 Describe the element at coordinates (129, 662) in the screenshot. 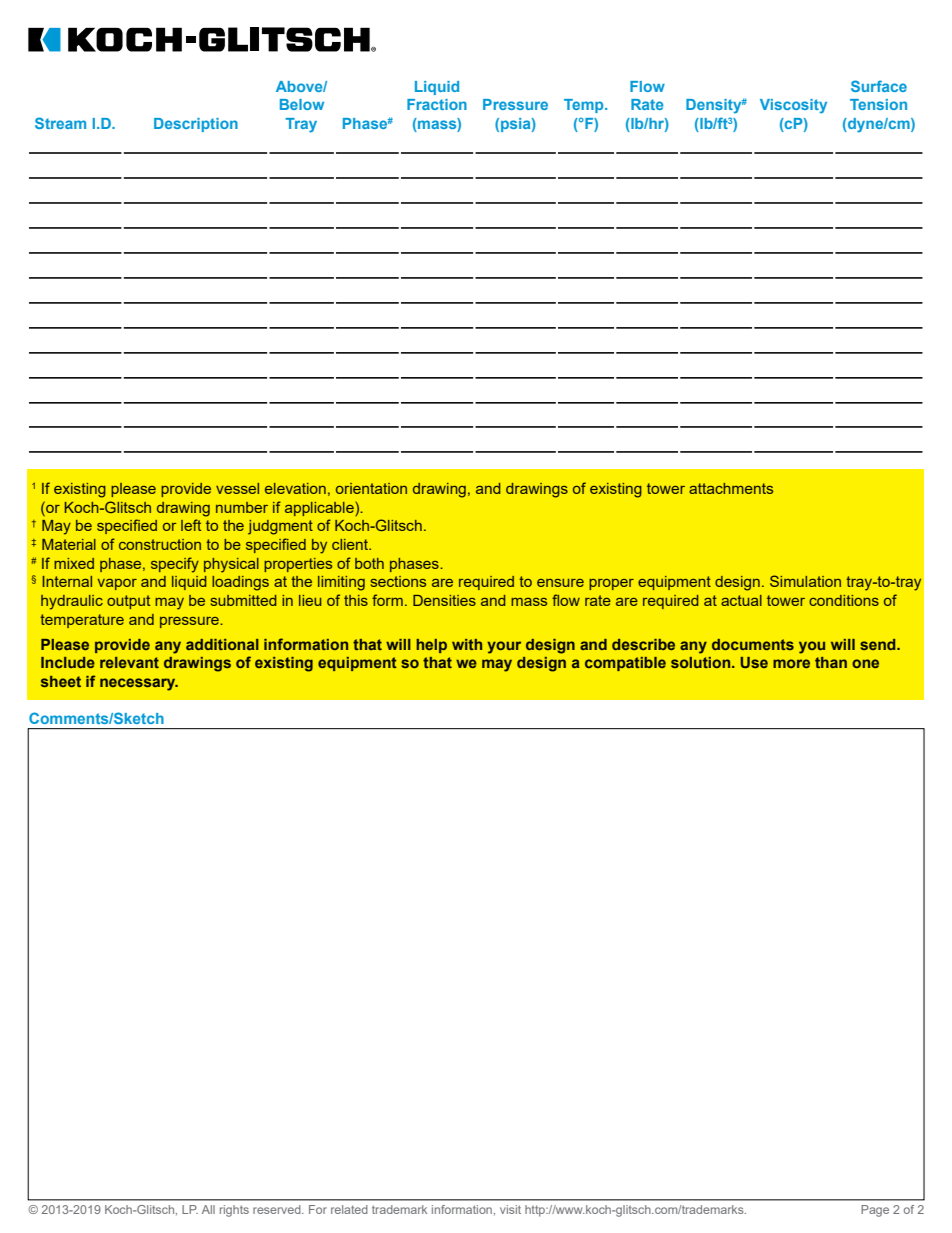

I see `relevant` at that location.
